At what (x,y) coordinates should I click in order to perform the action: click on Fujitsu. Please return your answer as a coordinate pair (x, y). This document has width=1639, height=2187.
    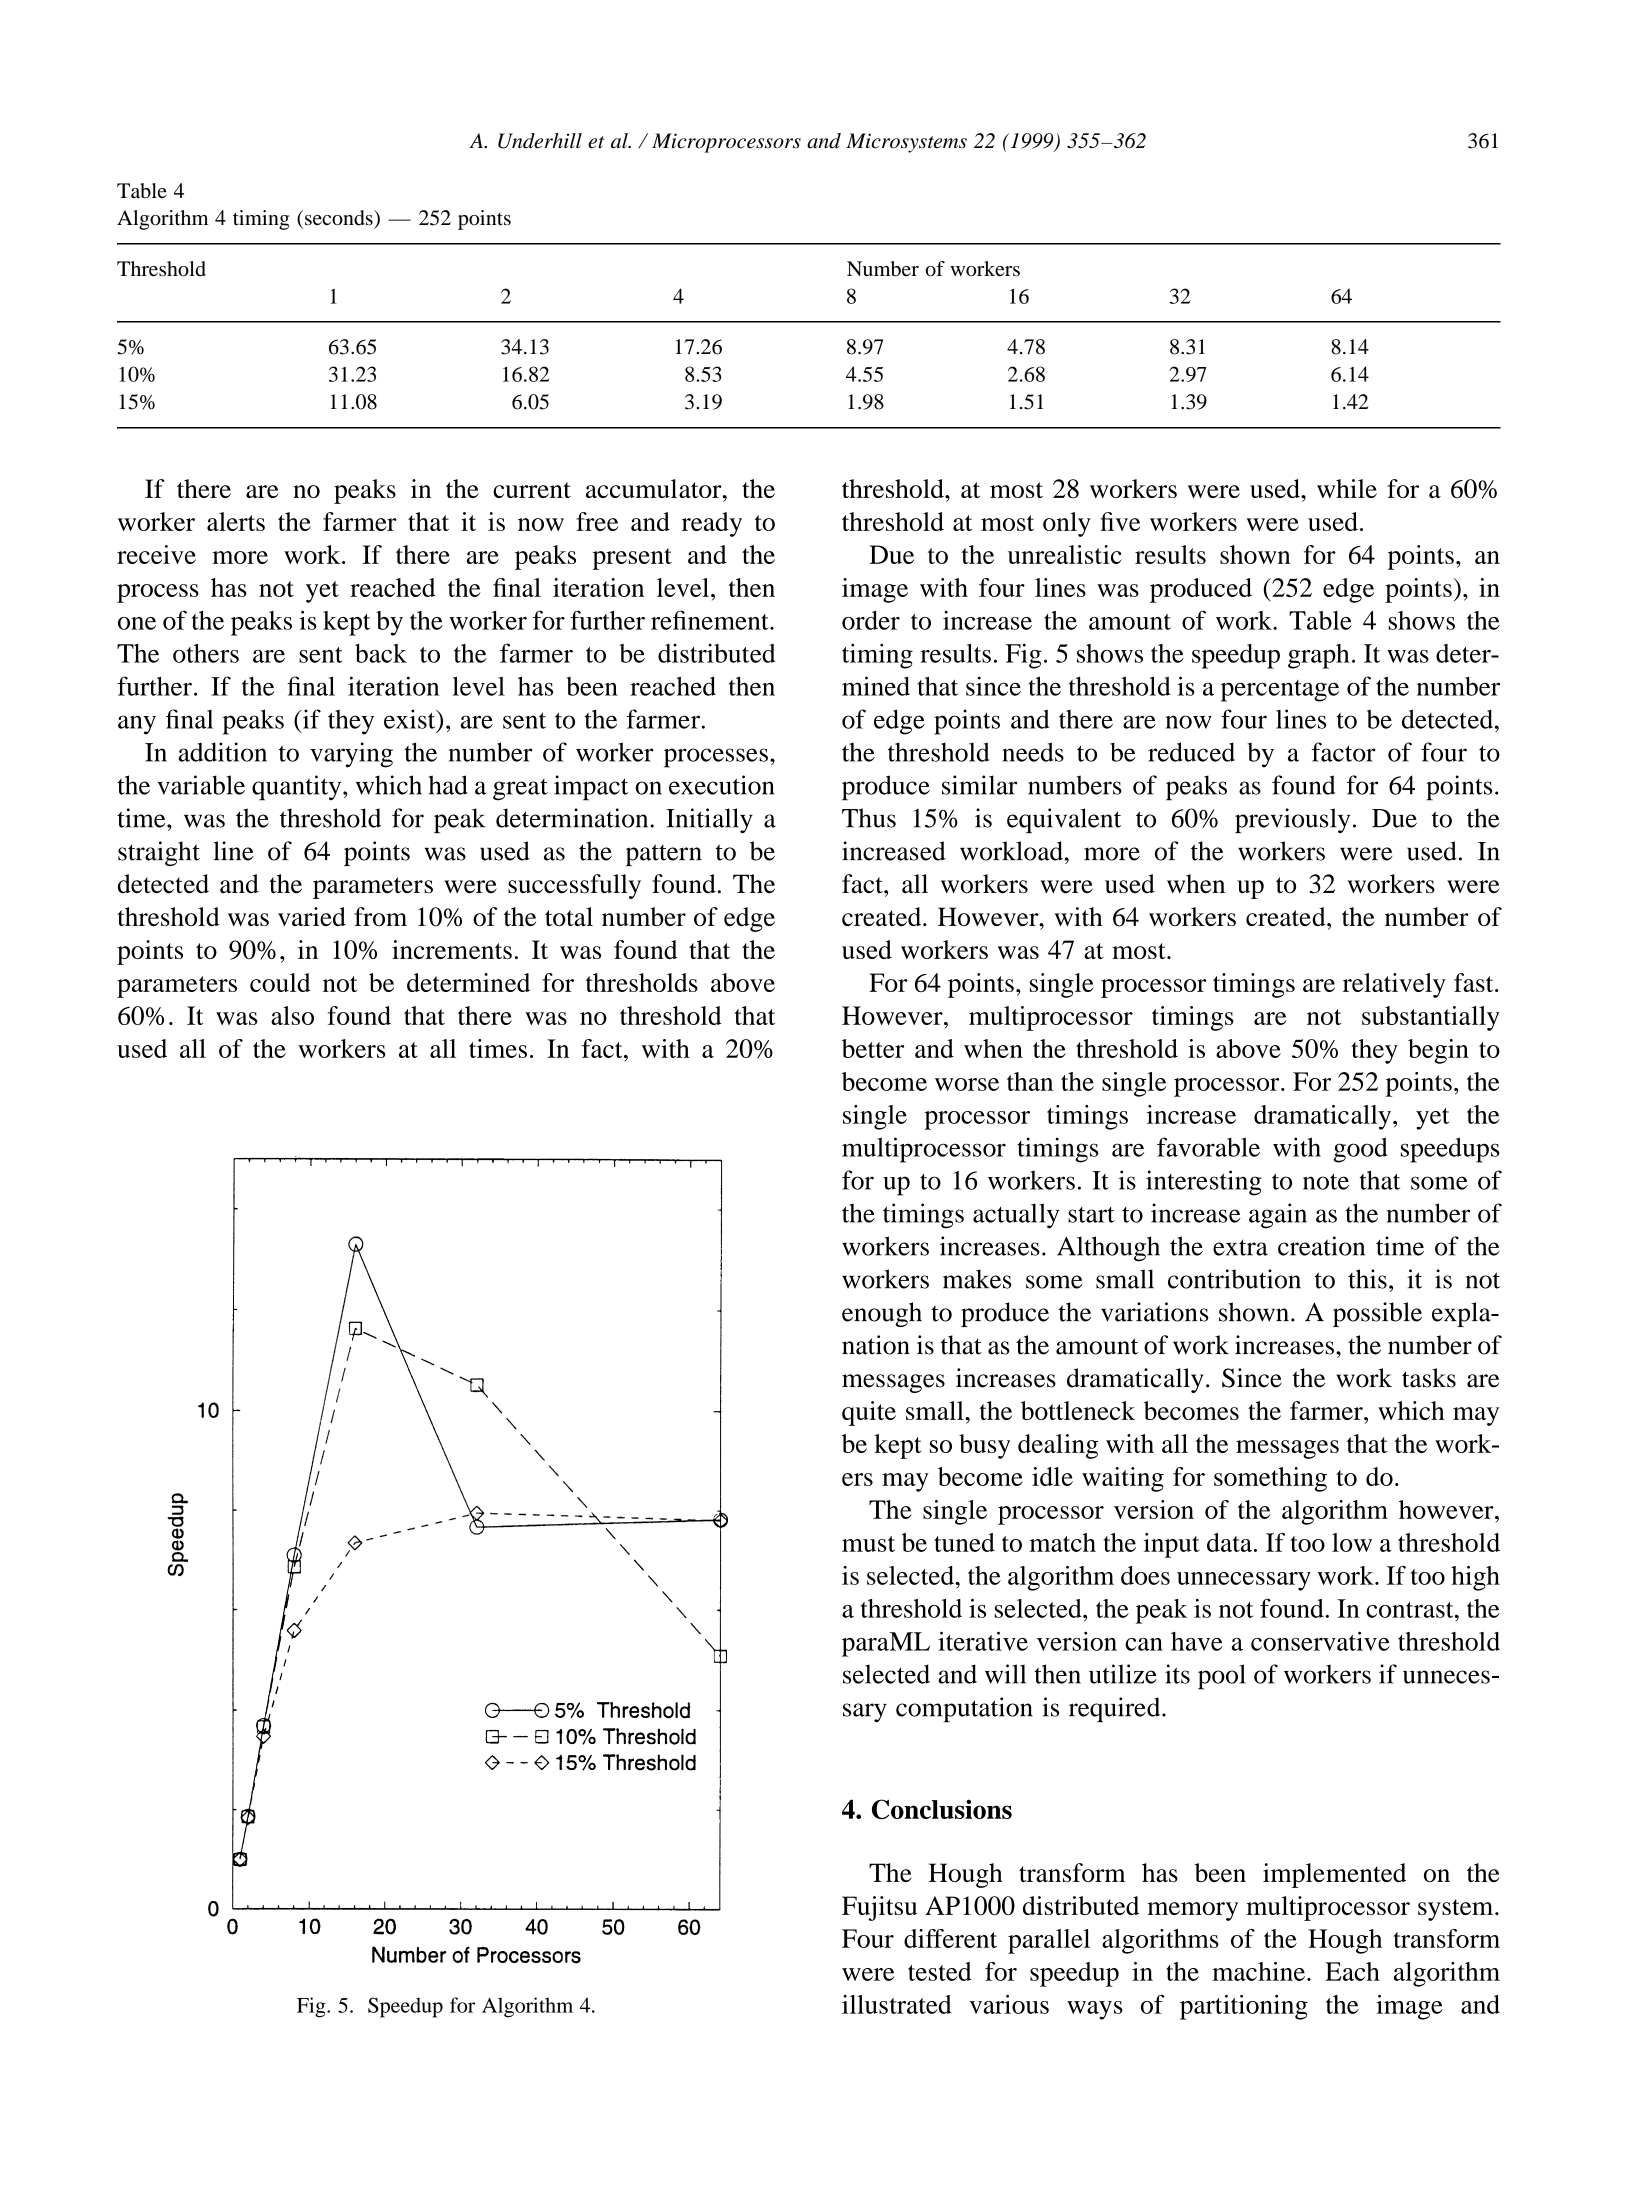
    Looking at the image, I should click on (879, 1908).
